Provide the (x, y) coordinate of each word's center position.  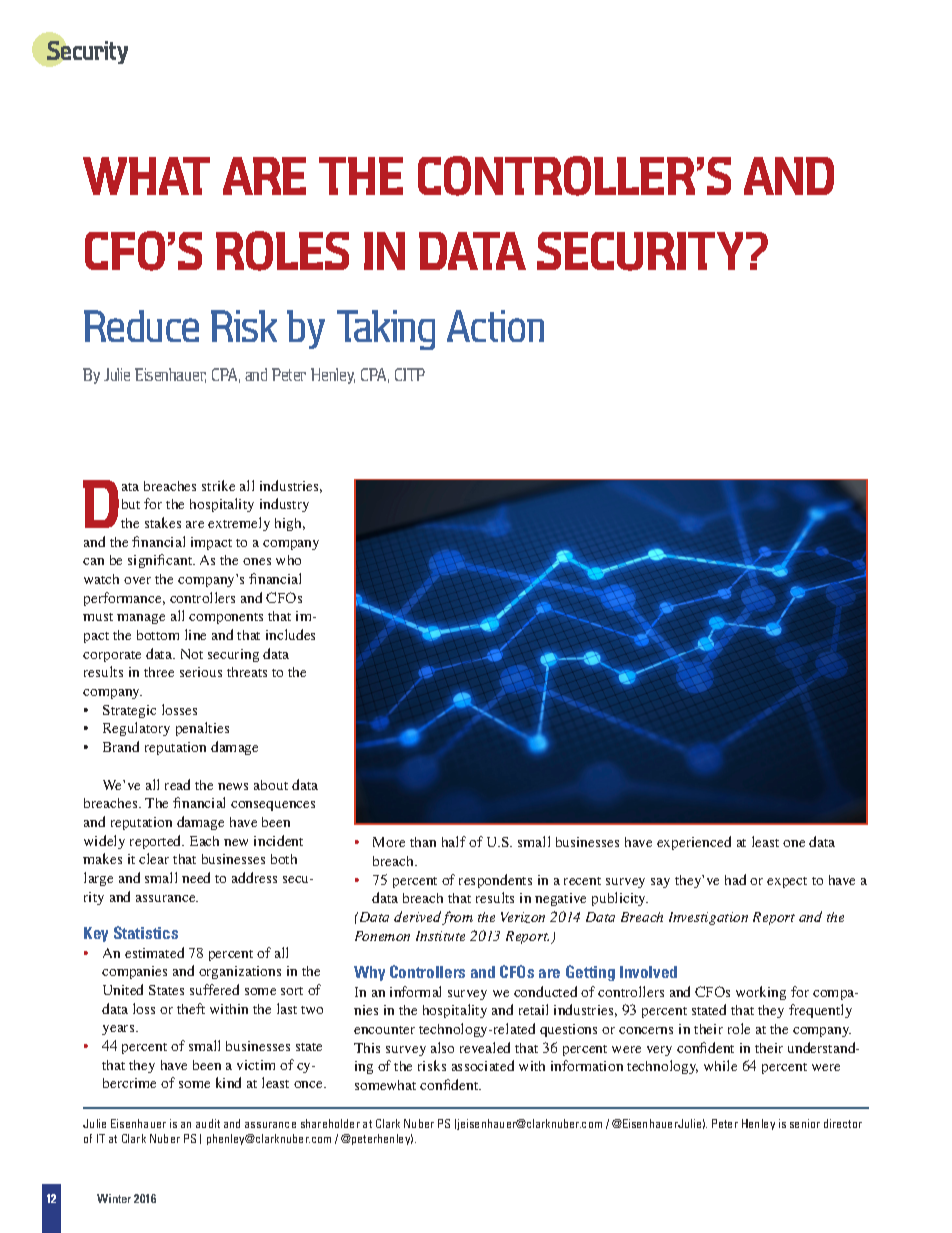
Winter (114, 1198)
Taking (386, 330)
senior (805, 1123)
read (177, 784)
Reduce (141, 326)
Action (495, 326)
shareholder (330, 1123)
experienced (694, 843)
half (454, 841)
